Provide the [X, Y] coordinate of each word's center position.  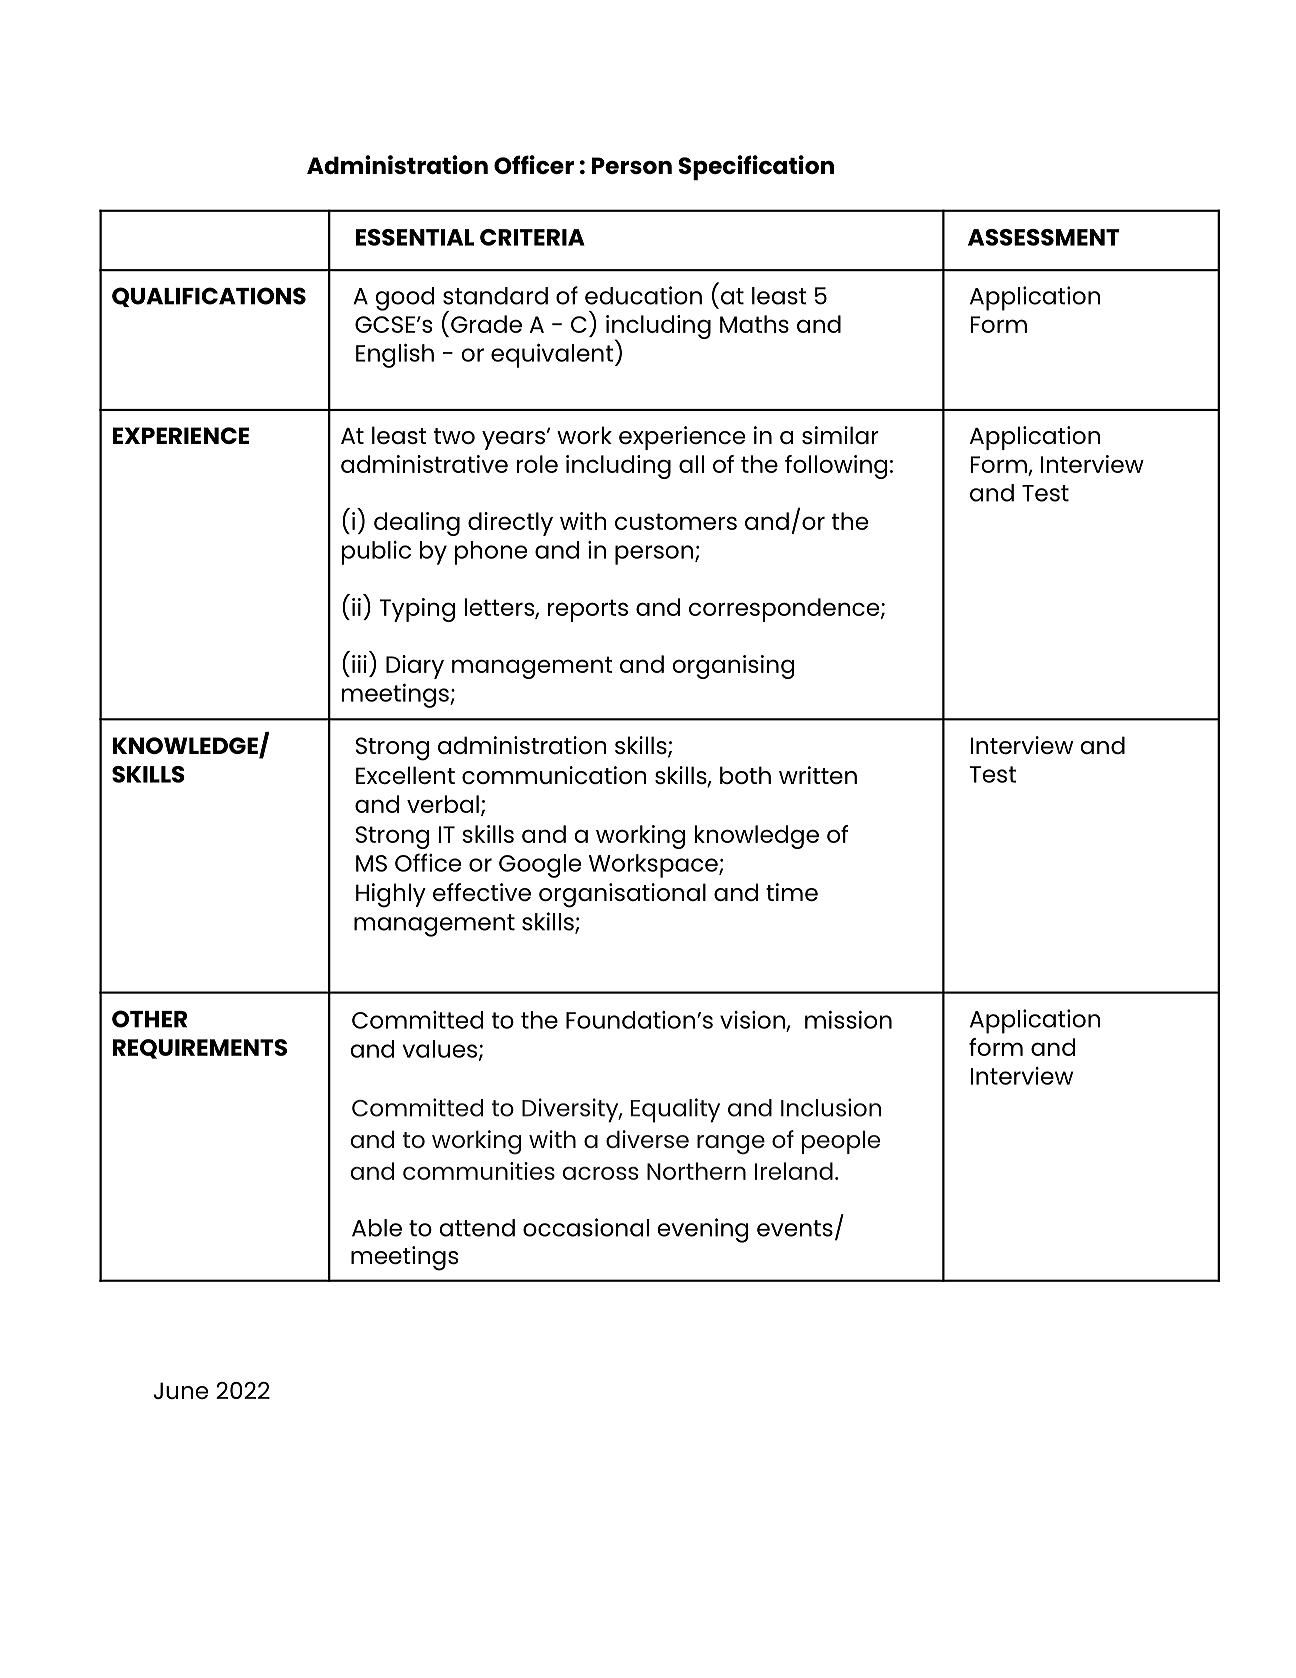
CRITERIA [532, 237]
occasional [586, 1227]
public [376, 553]
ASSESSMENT [1044, 237]
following [836, 467]
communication [554, 775]
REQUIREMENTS [200, 1049]
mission [848, 1020]
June [180, 1390]
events [795, 1228]
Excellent [405, 775]
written [818, 775]
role [537, 464]
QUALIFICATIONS [209, 297]
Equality [675, 1110]
